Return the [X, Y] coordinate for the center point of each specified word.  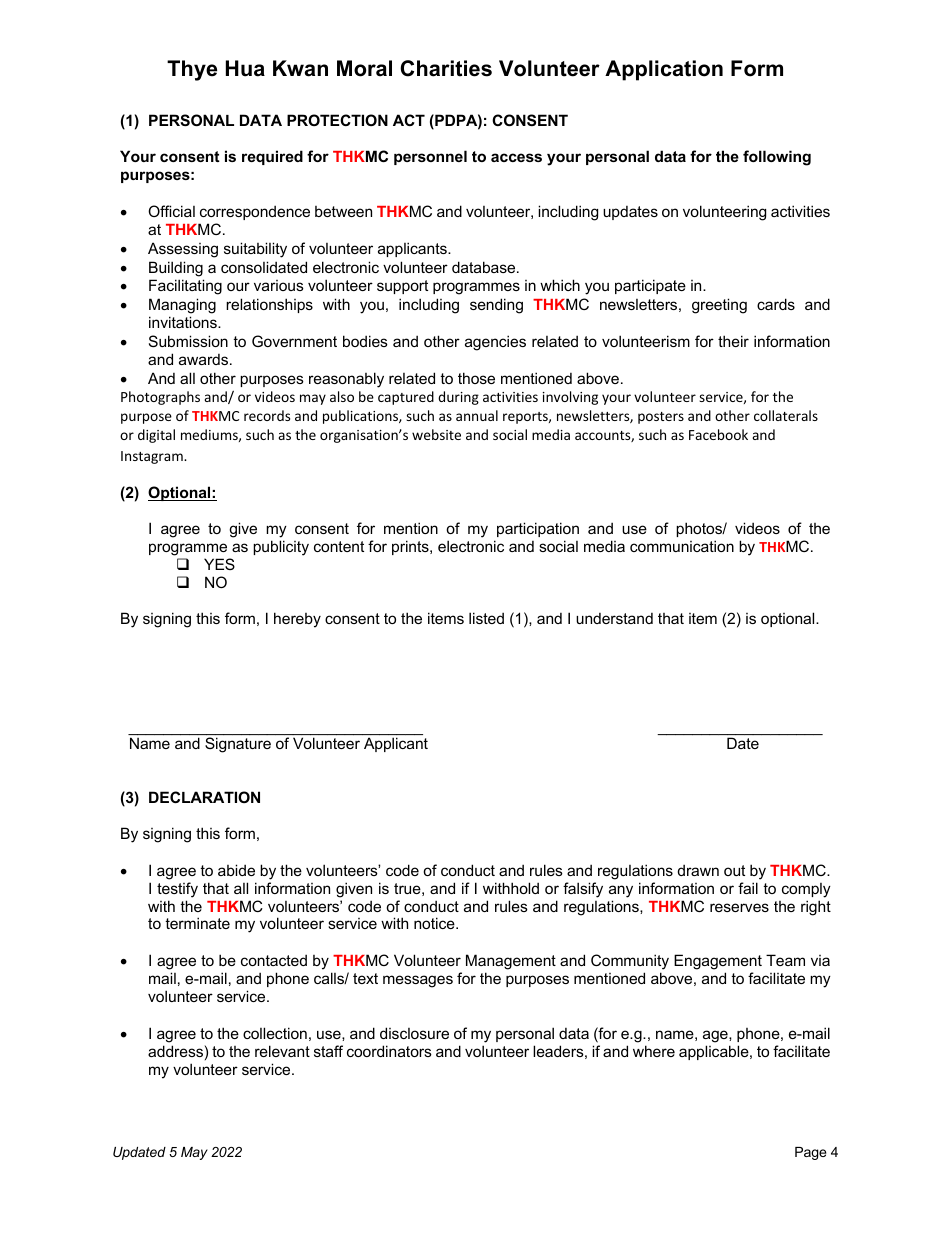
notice [435, 923]
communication [682, 546]
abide [236, 870]
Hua [245, 68]
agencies [495, 343]
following [777, 158]
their [733, 341]
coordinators [389, 1051]
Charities [446, 68]
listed [486, 618]
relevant [282, 1051]
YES [219, 564]
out [734, 870]
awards [205, 359]
